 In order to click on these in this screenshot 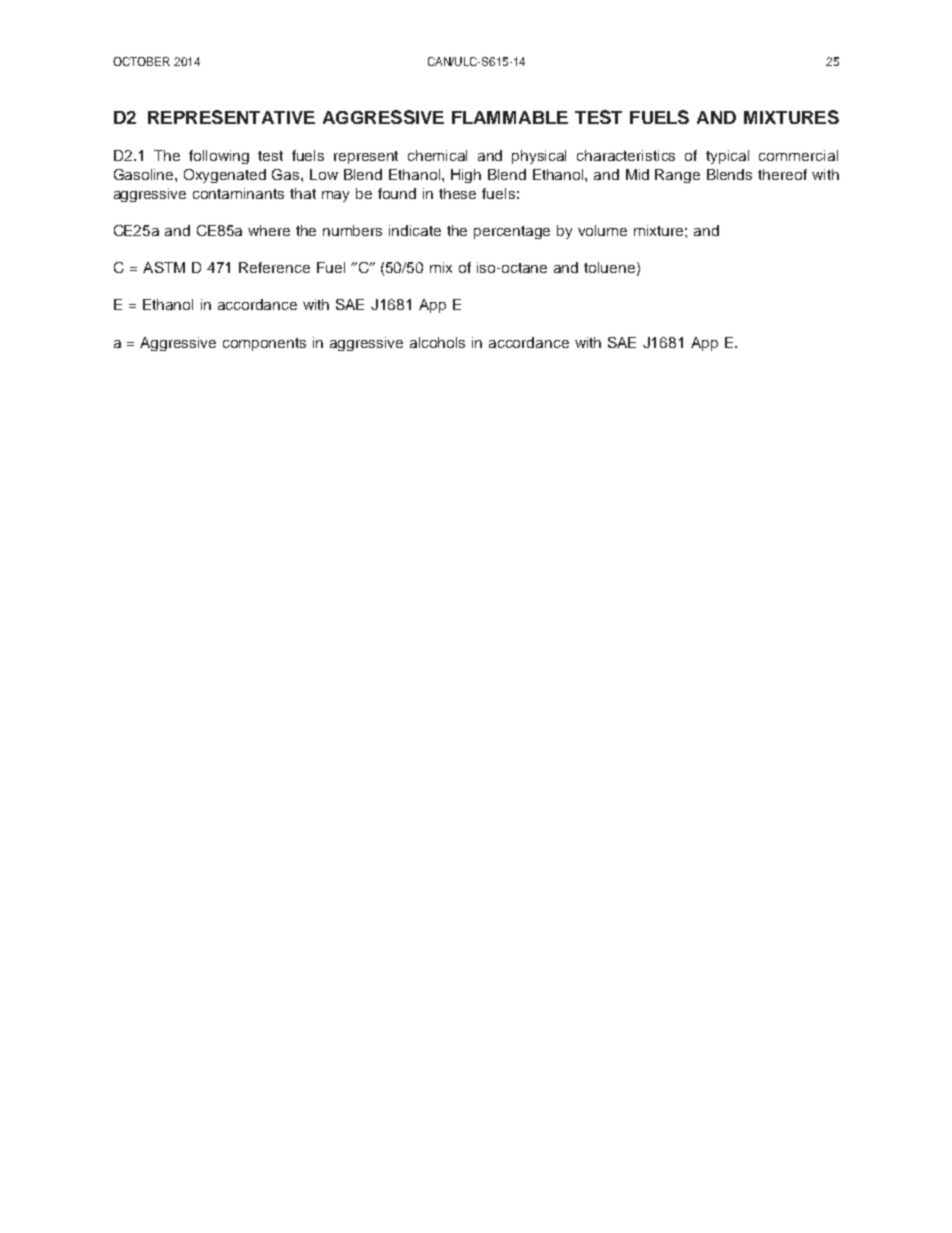, I will do `click(457, 193)`.
